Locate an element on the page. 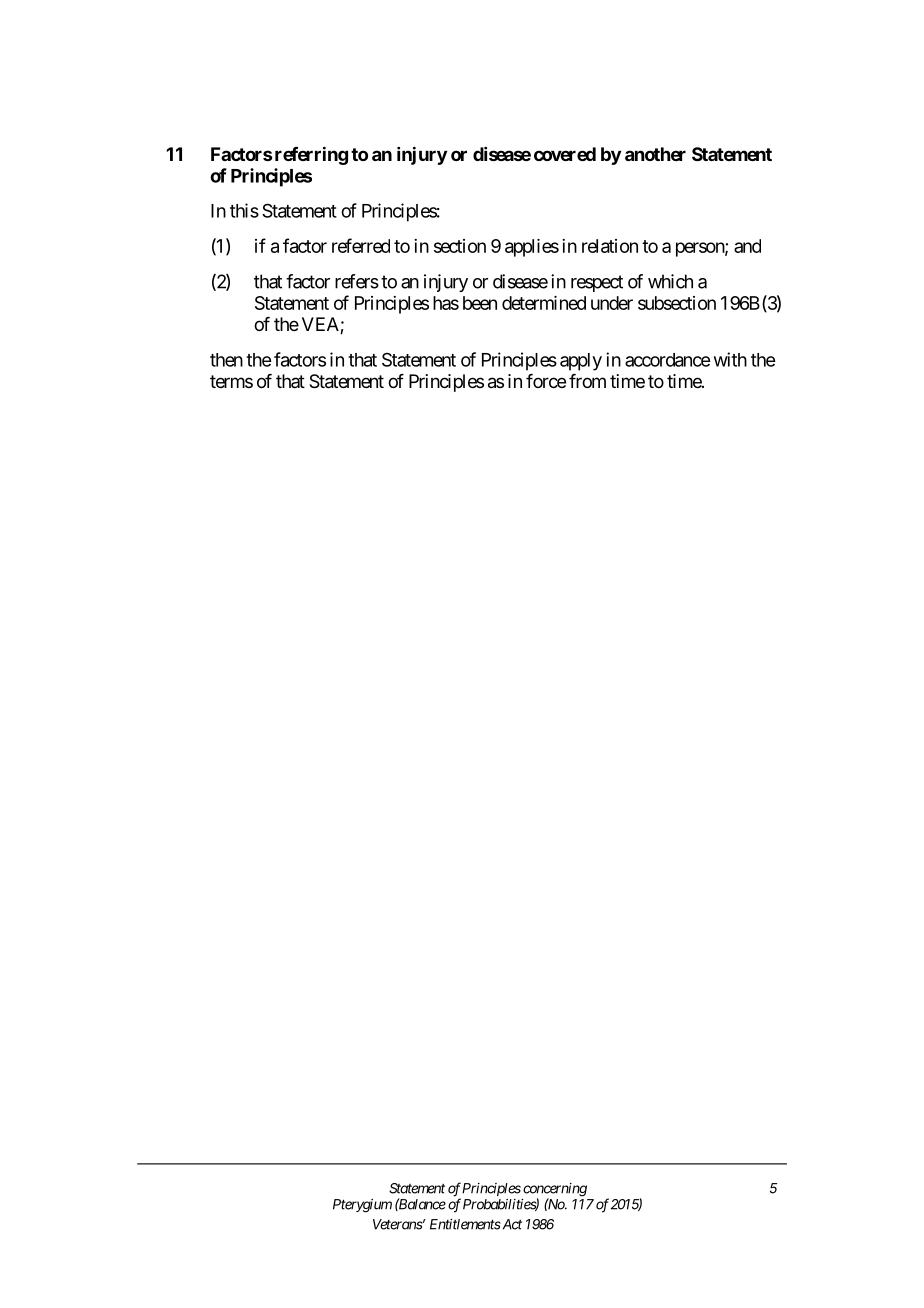 Image resolution: width=924 pixels, height=1308 pixels. under is located at coordinates (612, 303).
